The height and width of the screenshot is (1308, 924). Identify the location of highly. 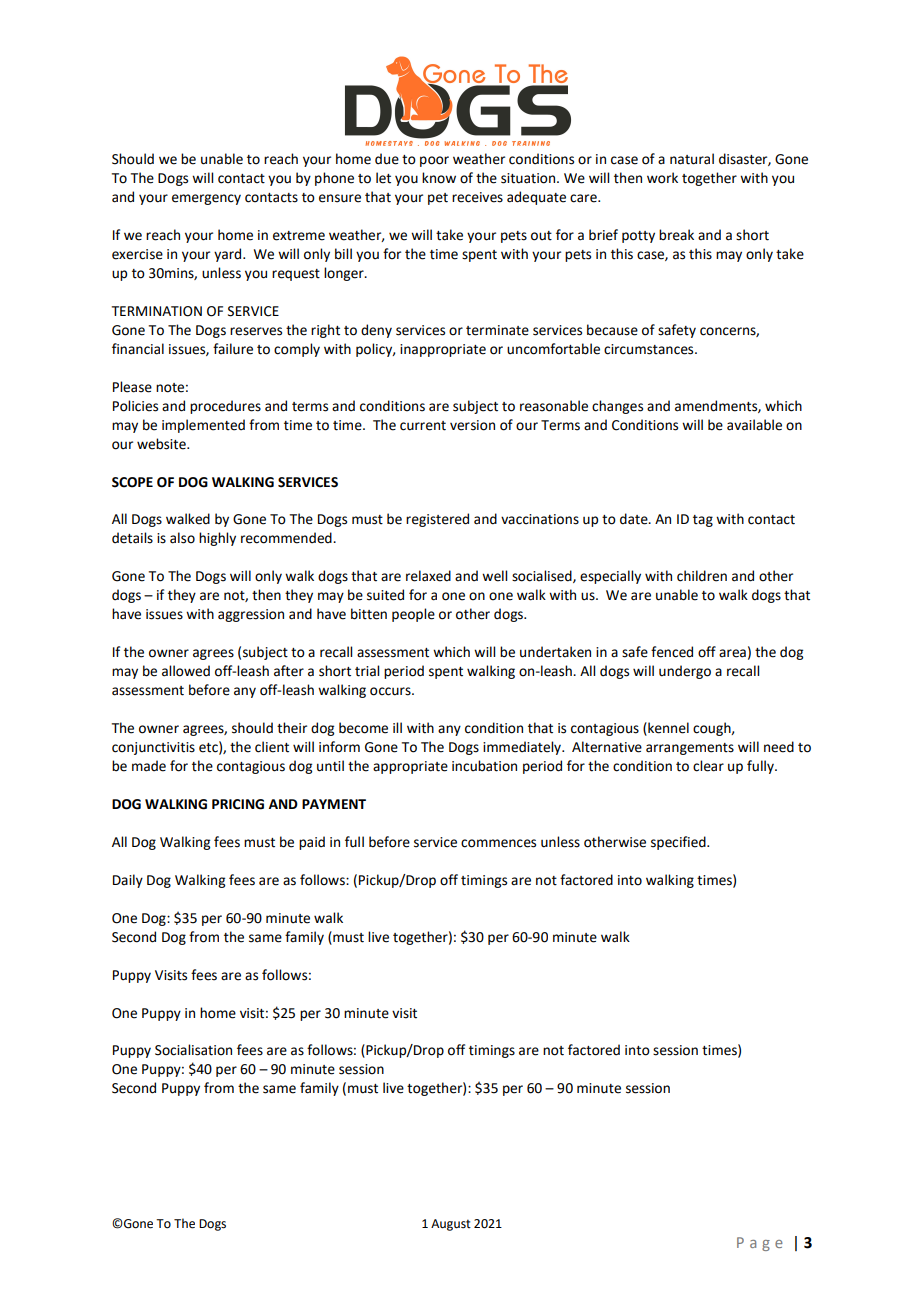
(217, 539).
